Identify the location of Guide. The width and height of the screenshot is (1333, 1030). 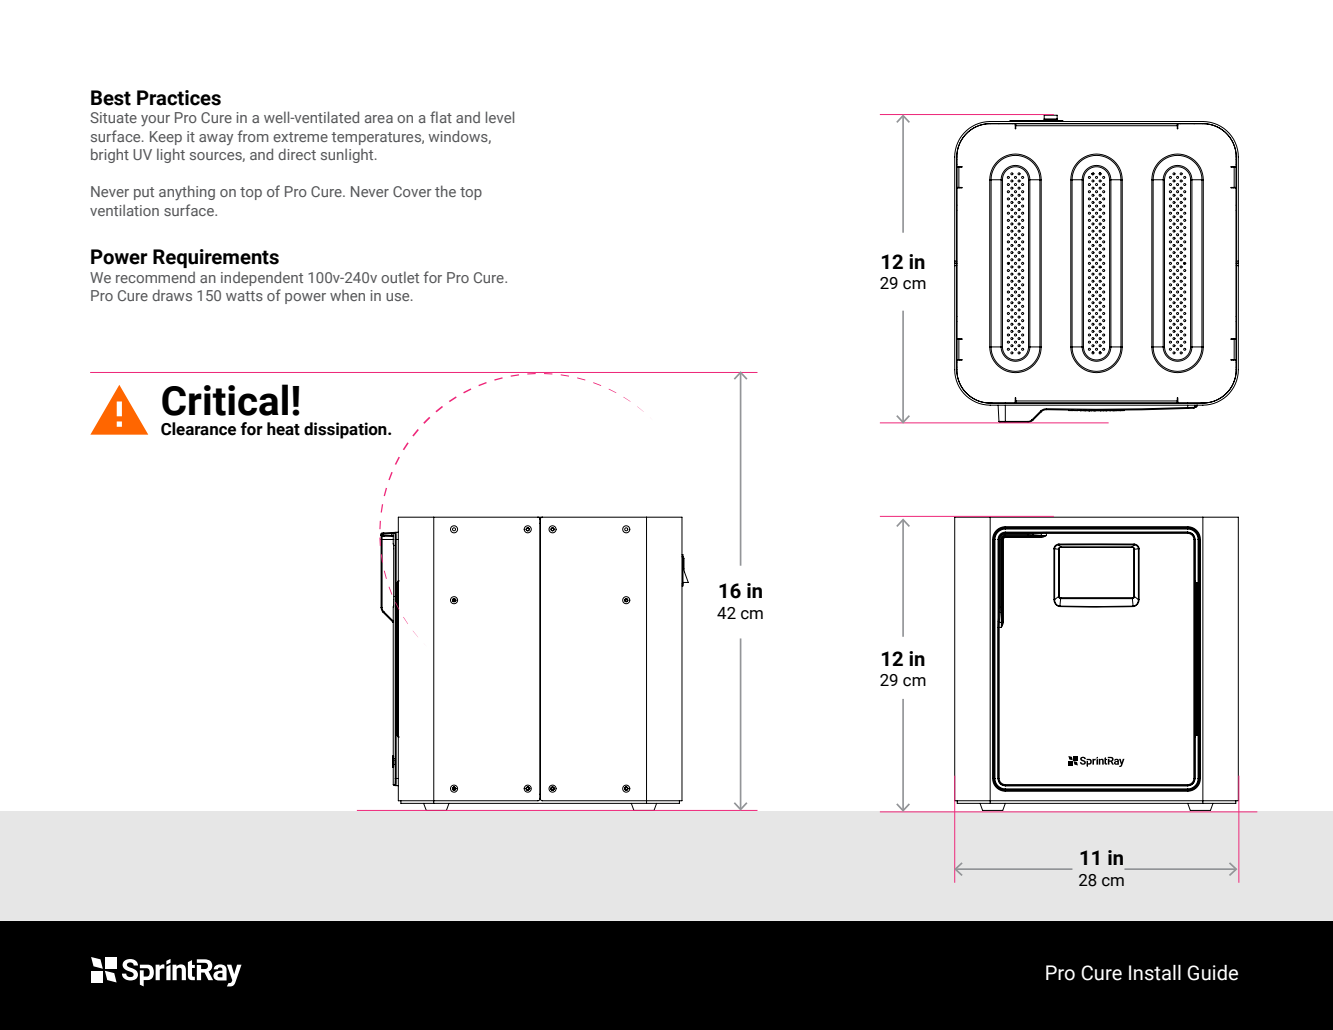
(1212, 973).
